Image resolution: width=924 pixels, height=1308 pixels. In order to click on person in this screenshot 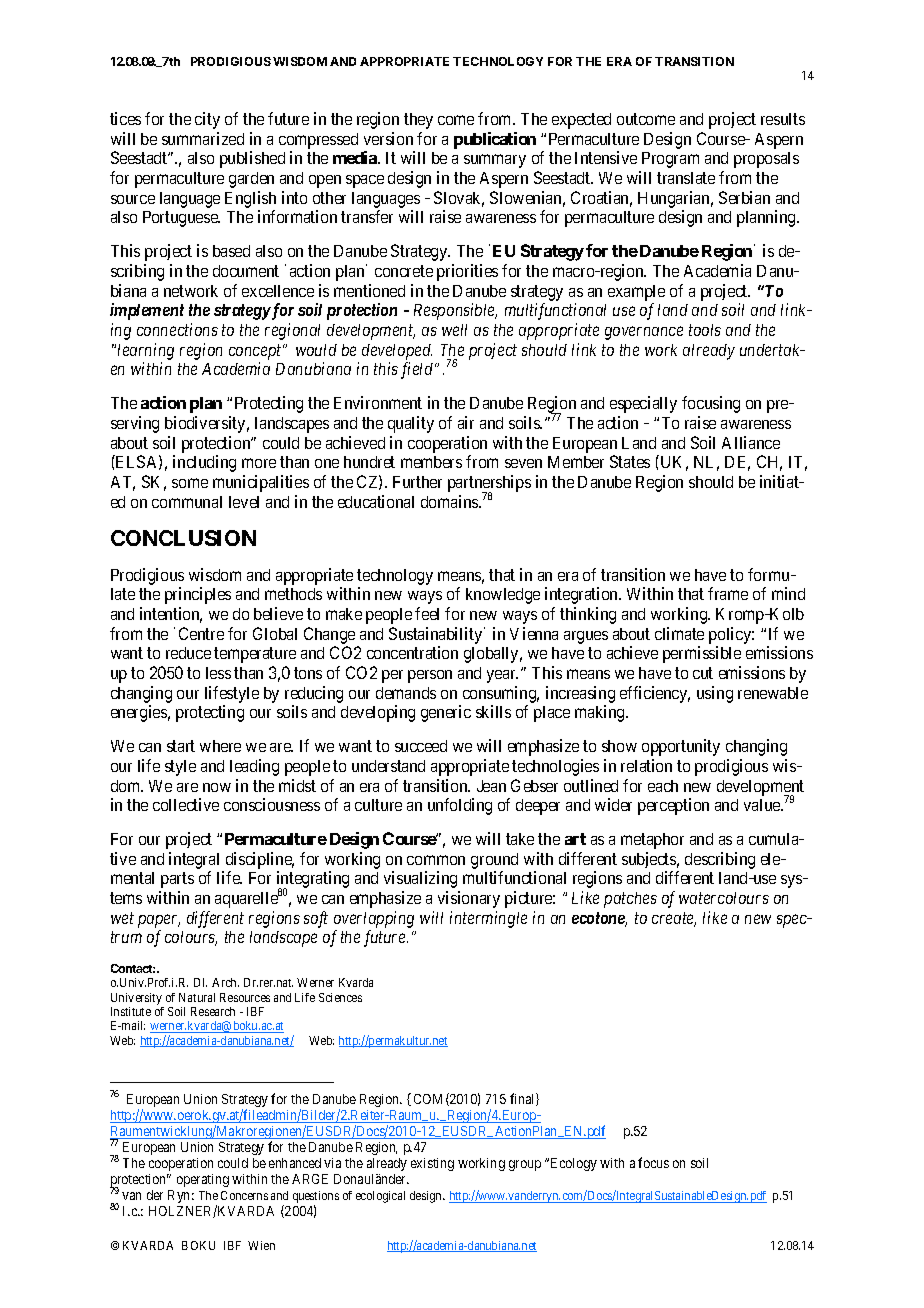, I will do `click(430, 676)`.
